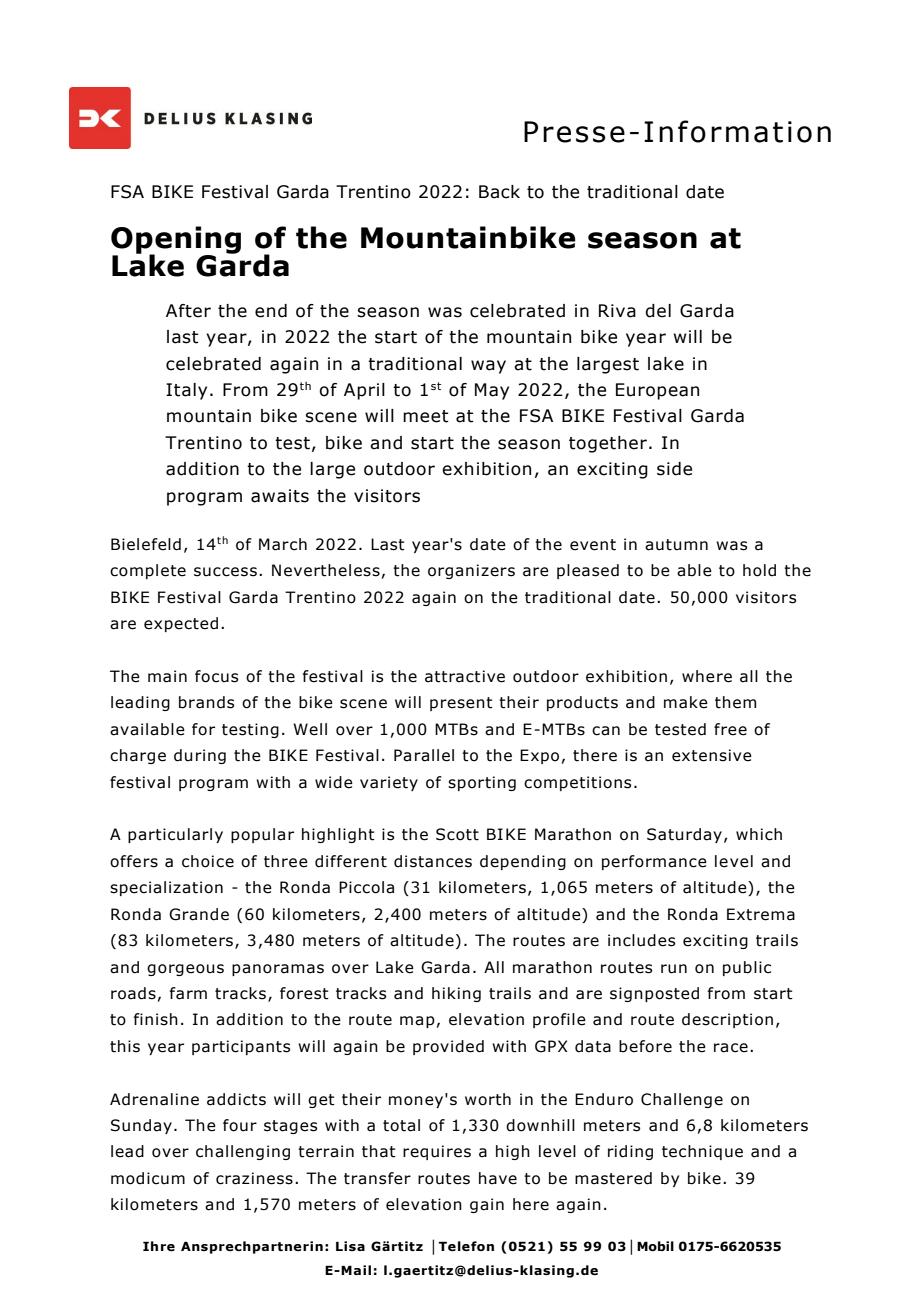 The width and height of the screenshot is (924, 1308). Describe the element at coordinates (654, 862) in the screenshot. I see `performance` at that location.
